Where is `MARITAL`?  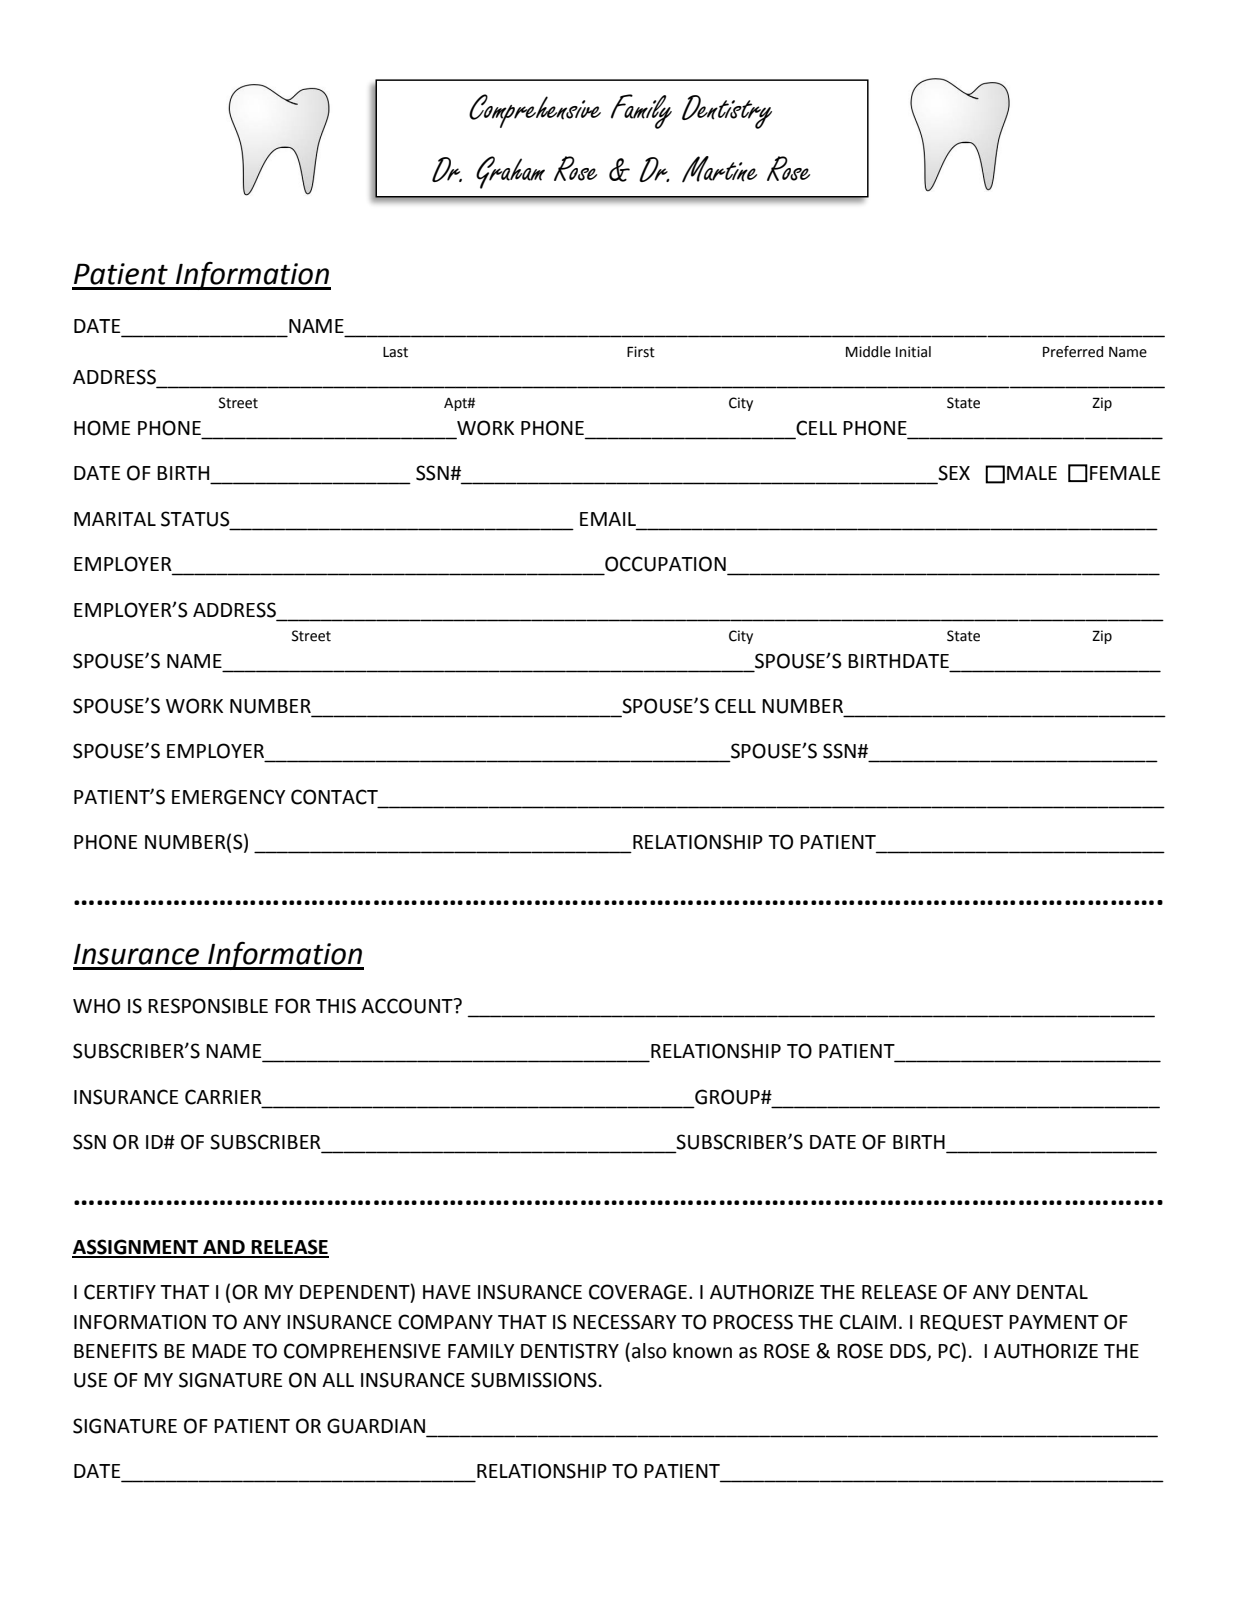
MARITAL is located at coordinates (115, 519).
